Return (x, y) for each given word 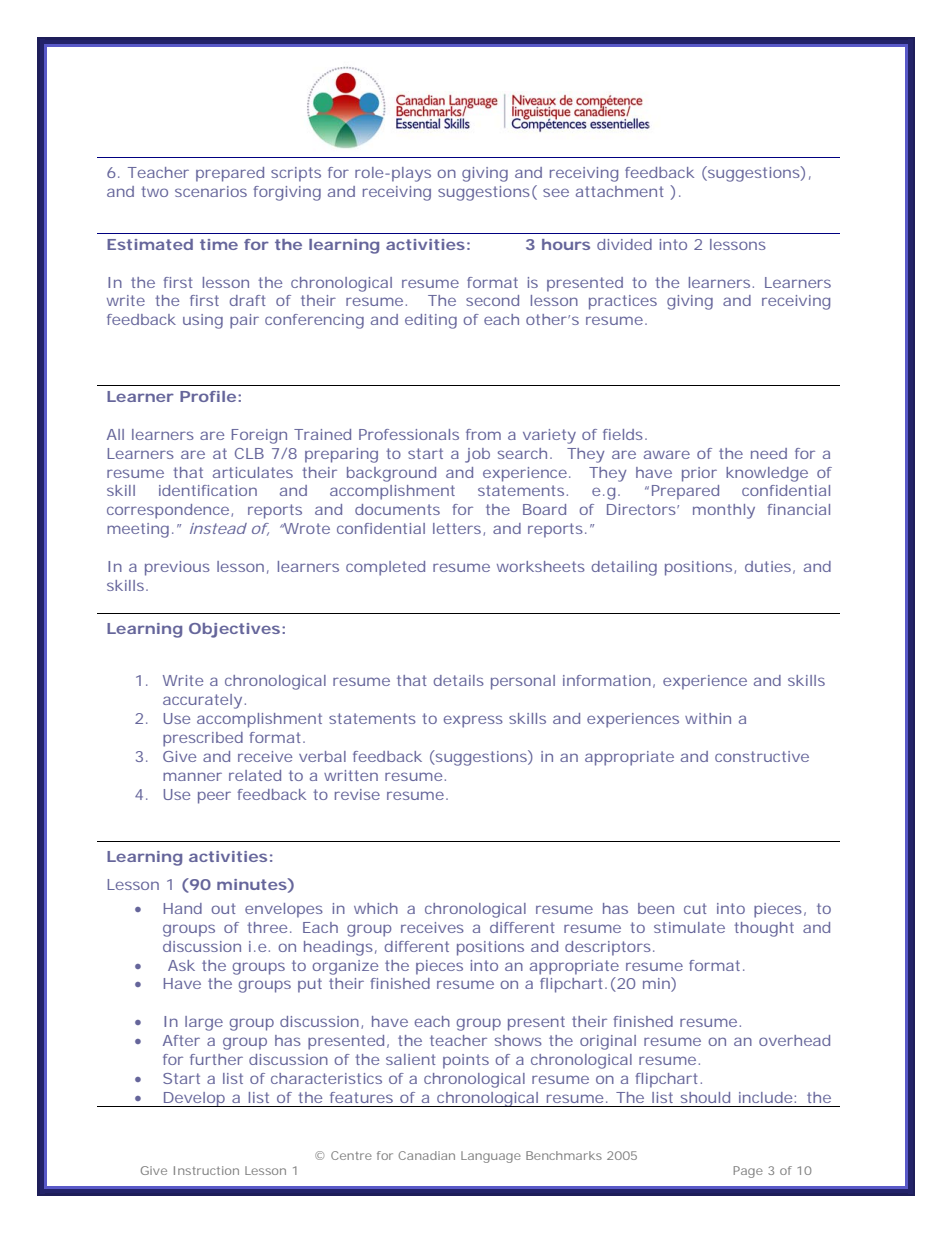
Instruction (206, 1170)
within (708, 718)
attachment (619, 191)
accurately (202, 701)
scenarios (211, 191)
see (556, 192)
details (459, 680)
